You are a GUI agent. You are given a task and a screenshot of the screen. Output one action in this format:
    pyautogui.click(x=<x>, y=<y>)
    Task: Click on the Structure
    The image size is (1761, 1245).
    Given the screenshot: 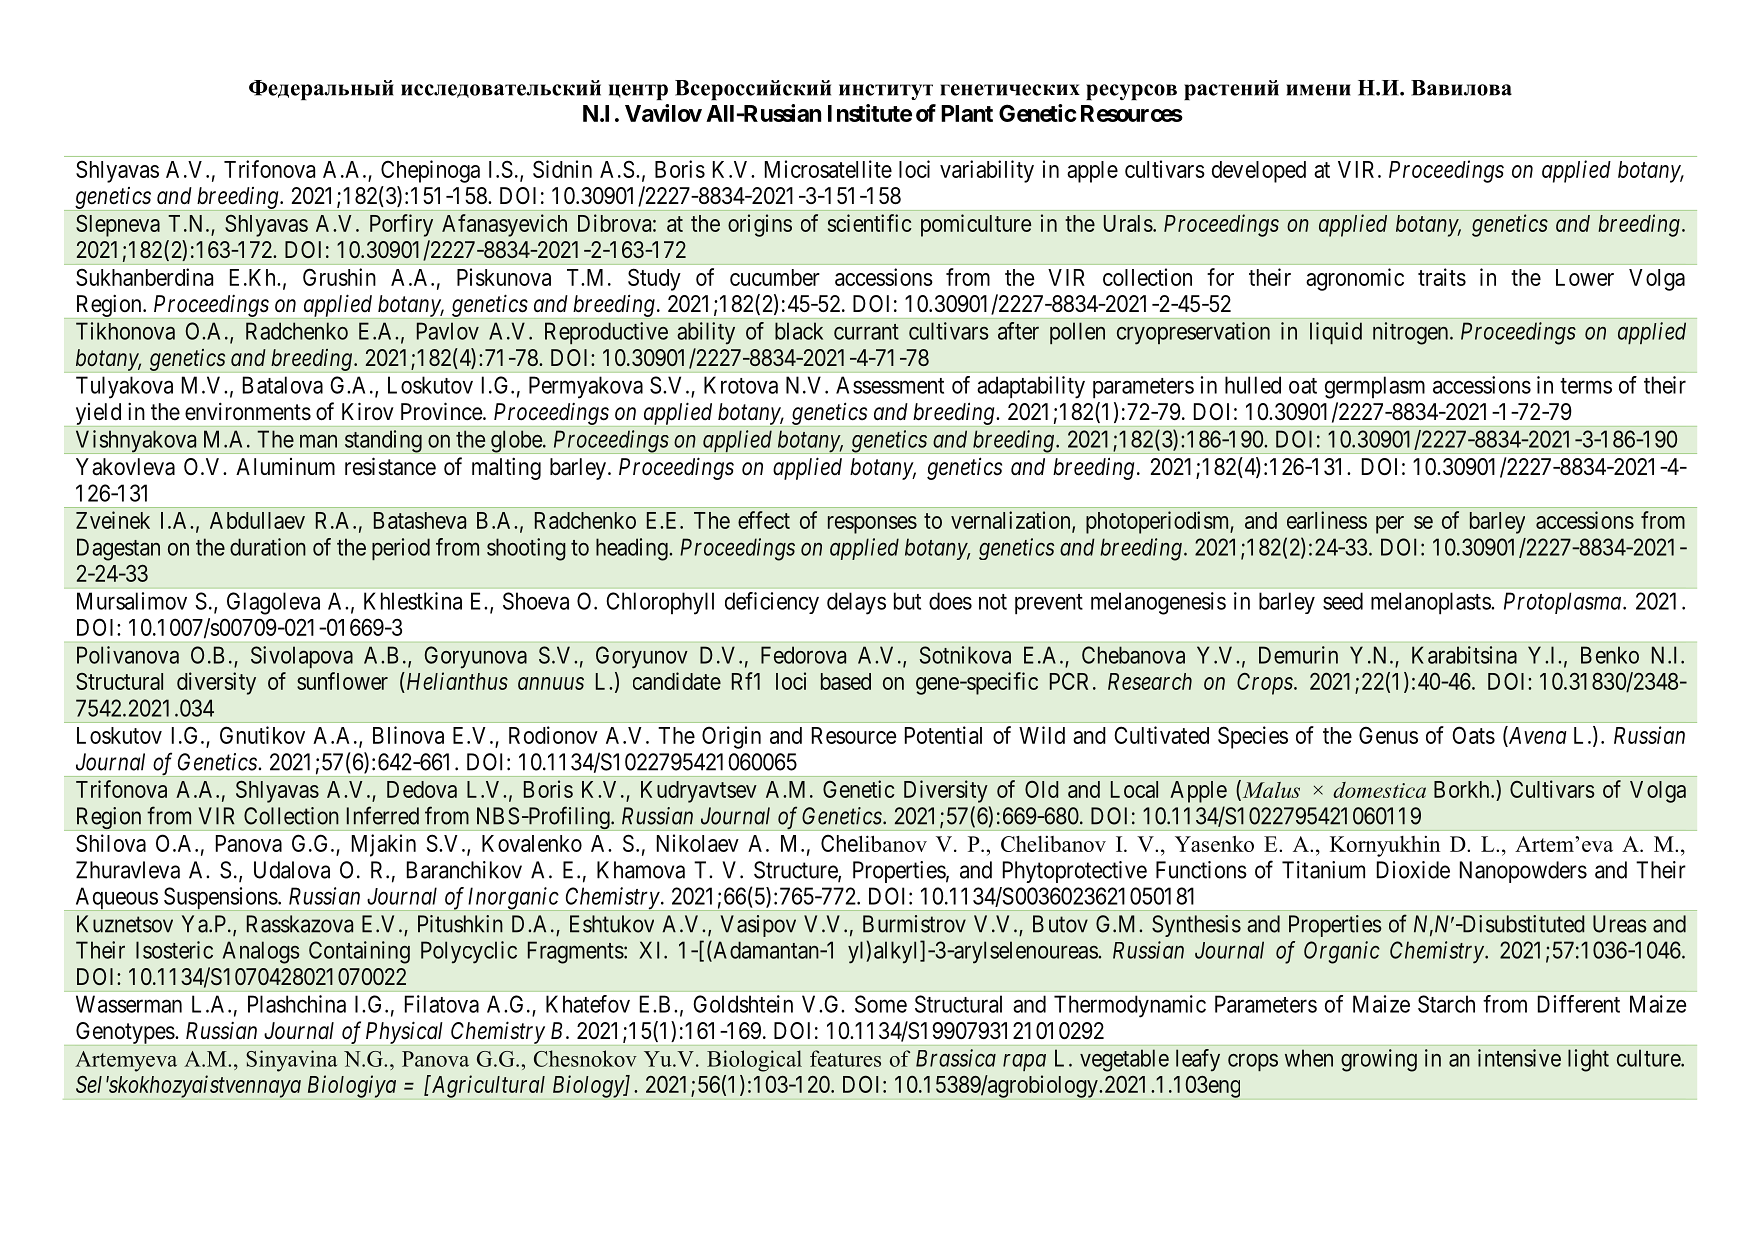 What is the action you would take?
    pyautogui.click(x=796, y=871)
